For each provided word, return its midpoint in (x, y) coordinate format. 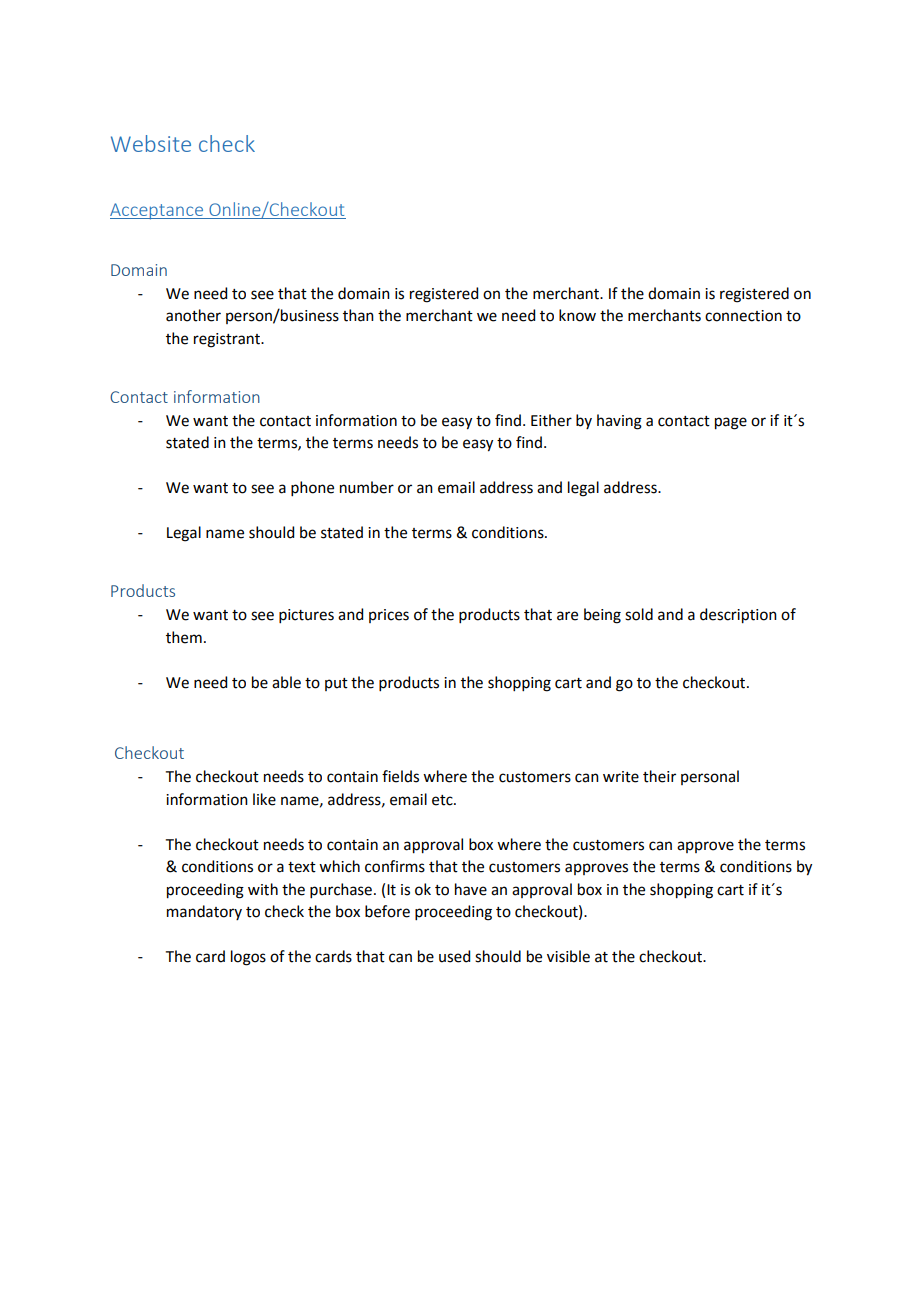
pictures (306, 616)
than (358, 315)
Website (151, 143)
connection (743, 316)
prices (389, 616)
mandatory (204, 912)
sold (639, 614)
